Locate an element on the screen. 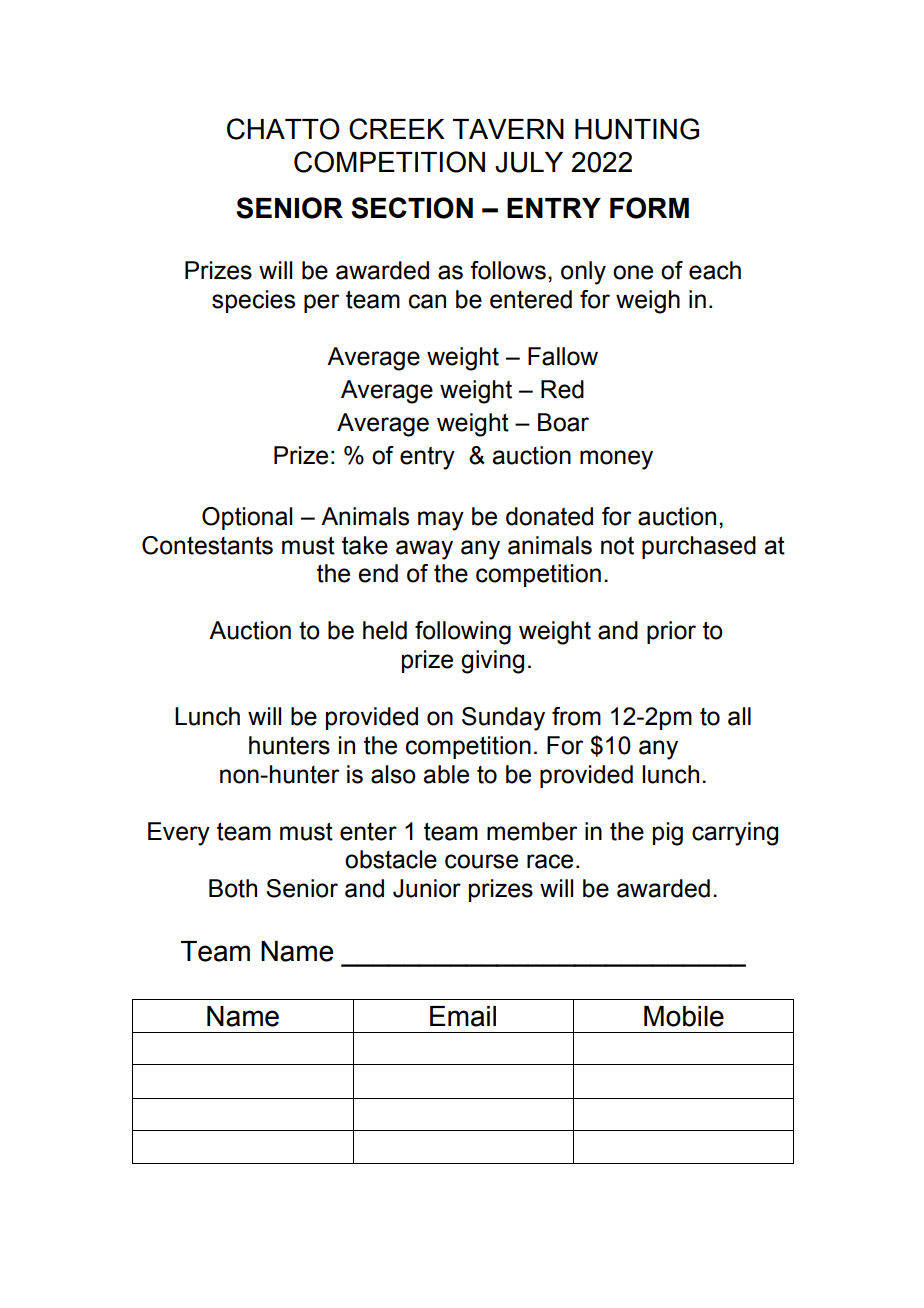 This screenshot has height=1308, width=924. TAVERN is located at coordinates (508, 129).
